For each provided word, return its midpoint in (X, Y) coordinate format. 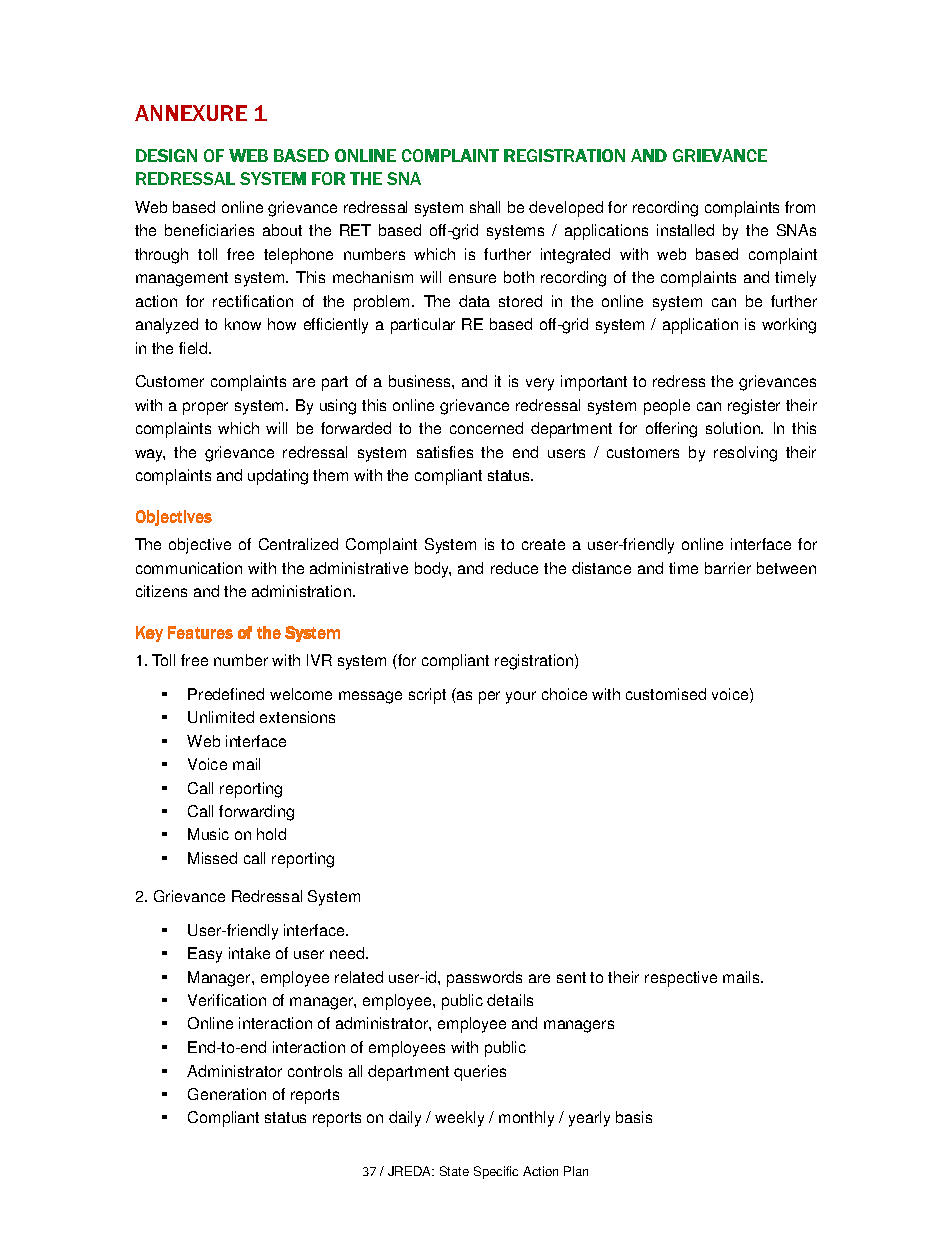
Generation (227, 1094)
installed (685, 230)
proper (205, 408)
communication (189, 568)
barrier (728, 568)
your (521, 697)
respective (681, 979)
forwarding (256, 813)
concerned (486, 428)
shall (485, 207)
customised (666, 694)
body (433, 570)
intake (249, 953)
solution (734, 428)
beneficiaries (209, 230)
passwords (484, 979)
